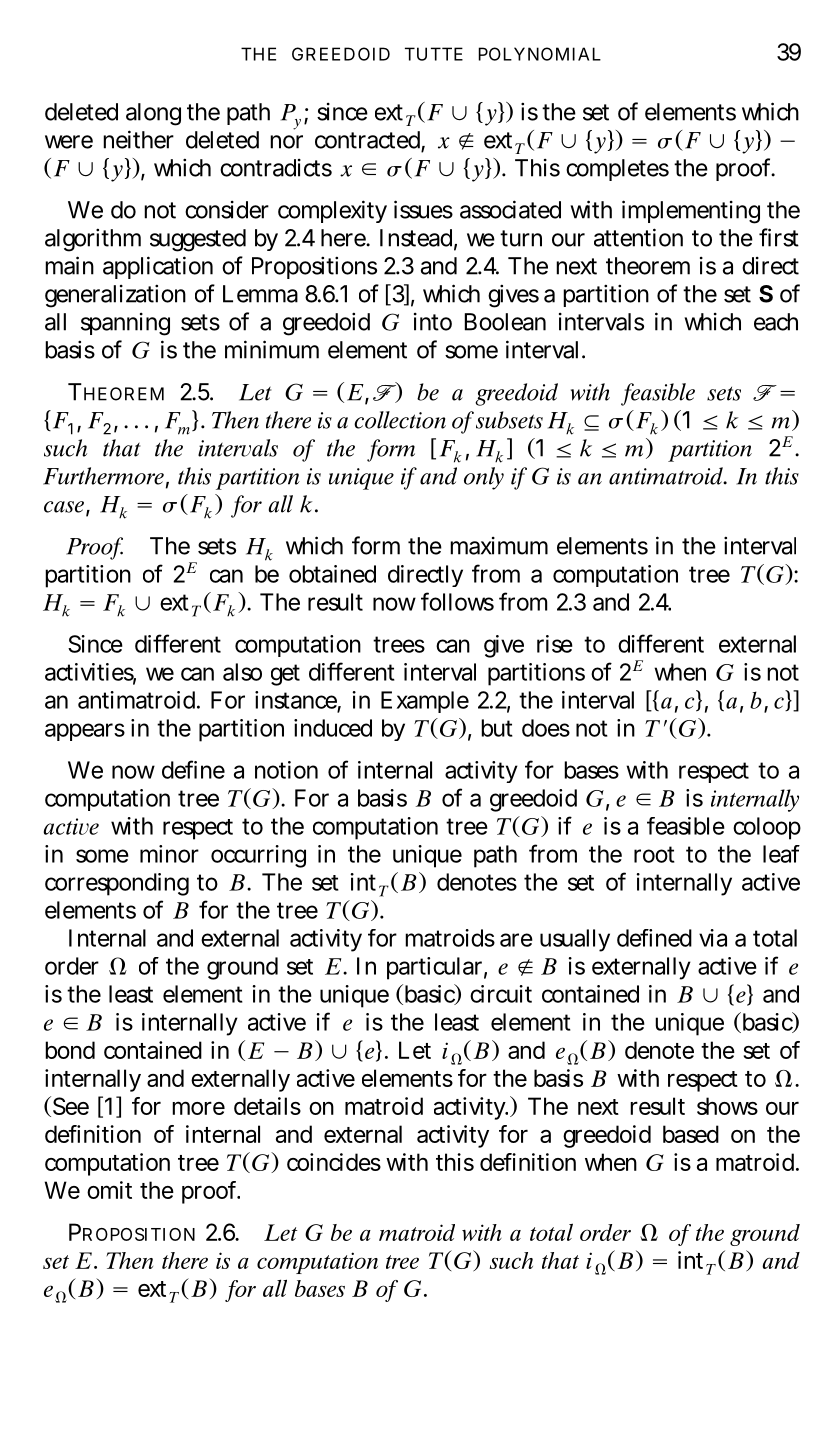  Describe the element at coordinates (109, 1190) in the page. I see `omit` at that location.
